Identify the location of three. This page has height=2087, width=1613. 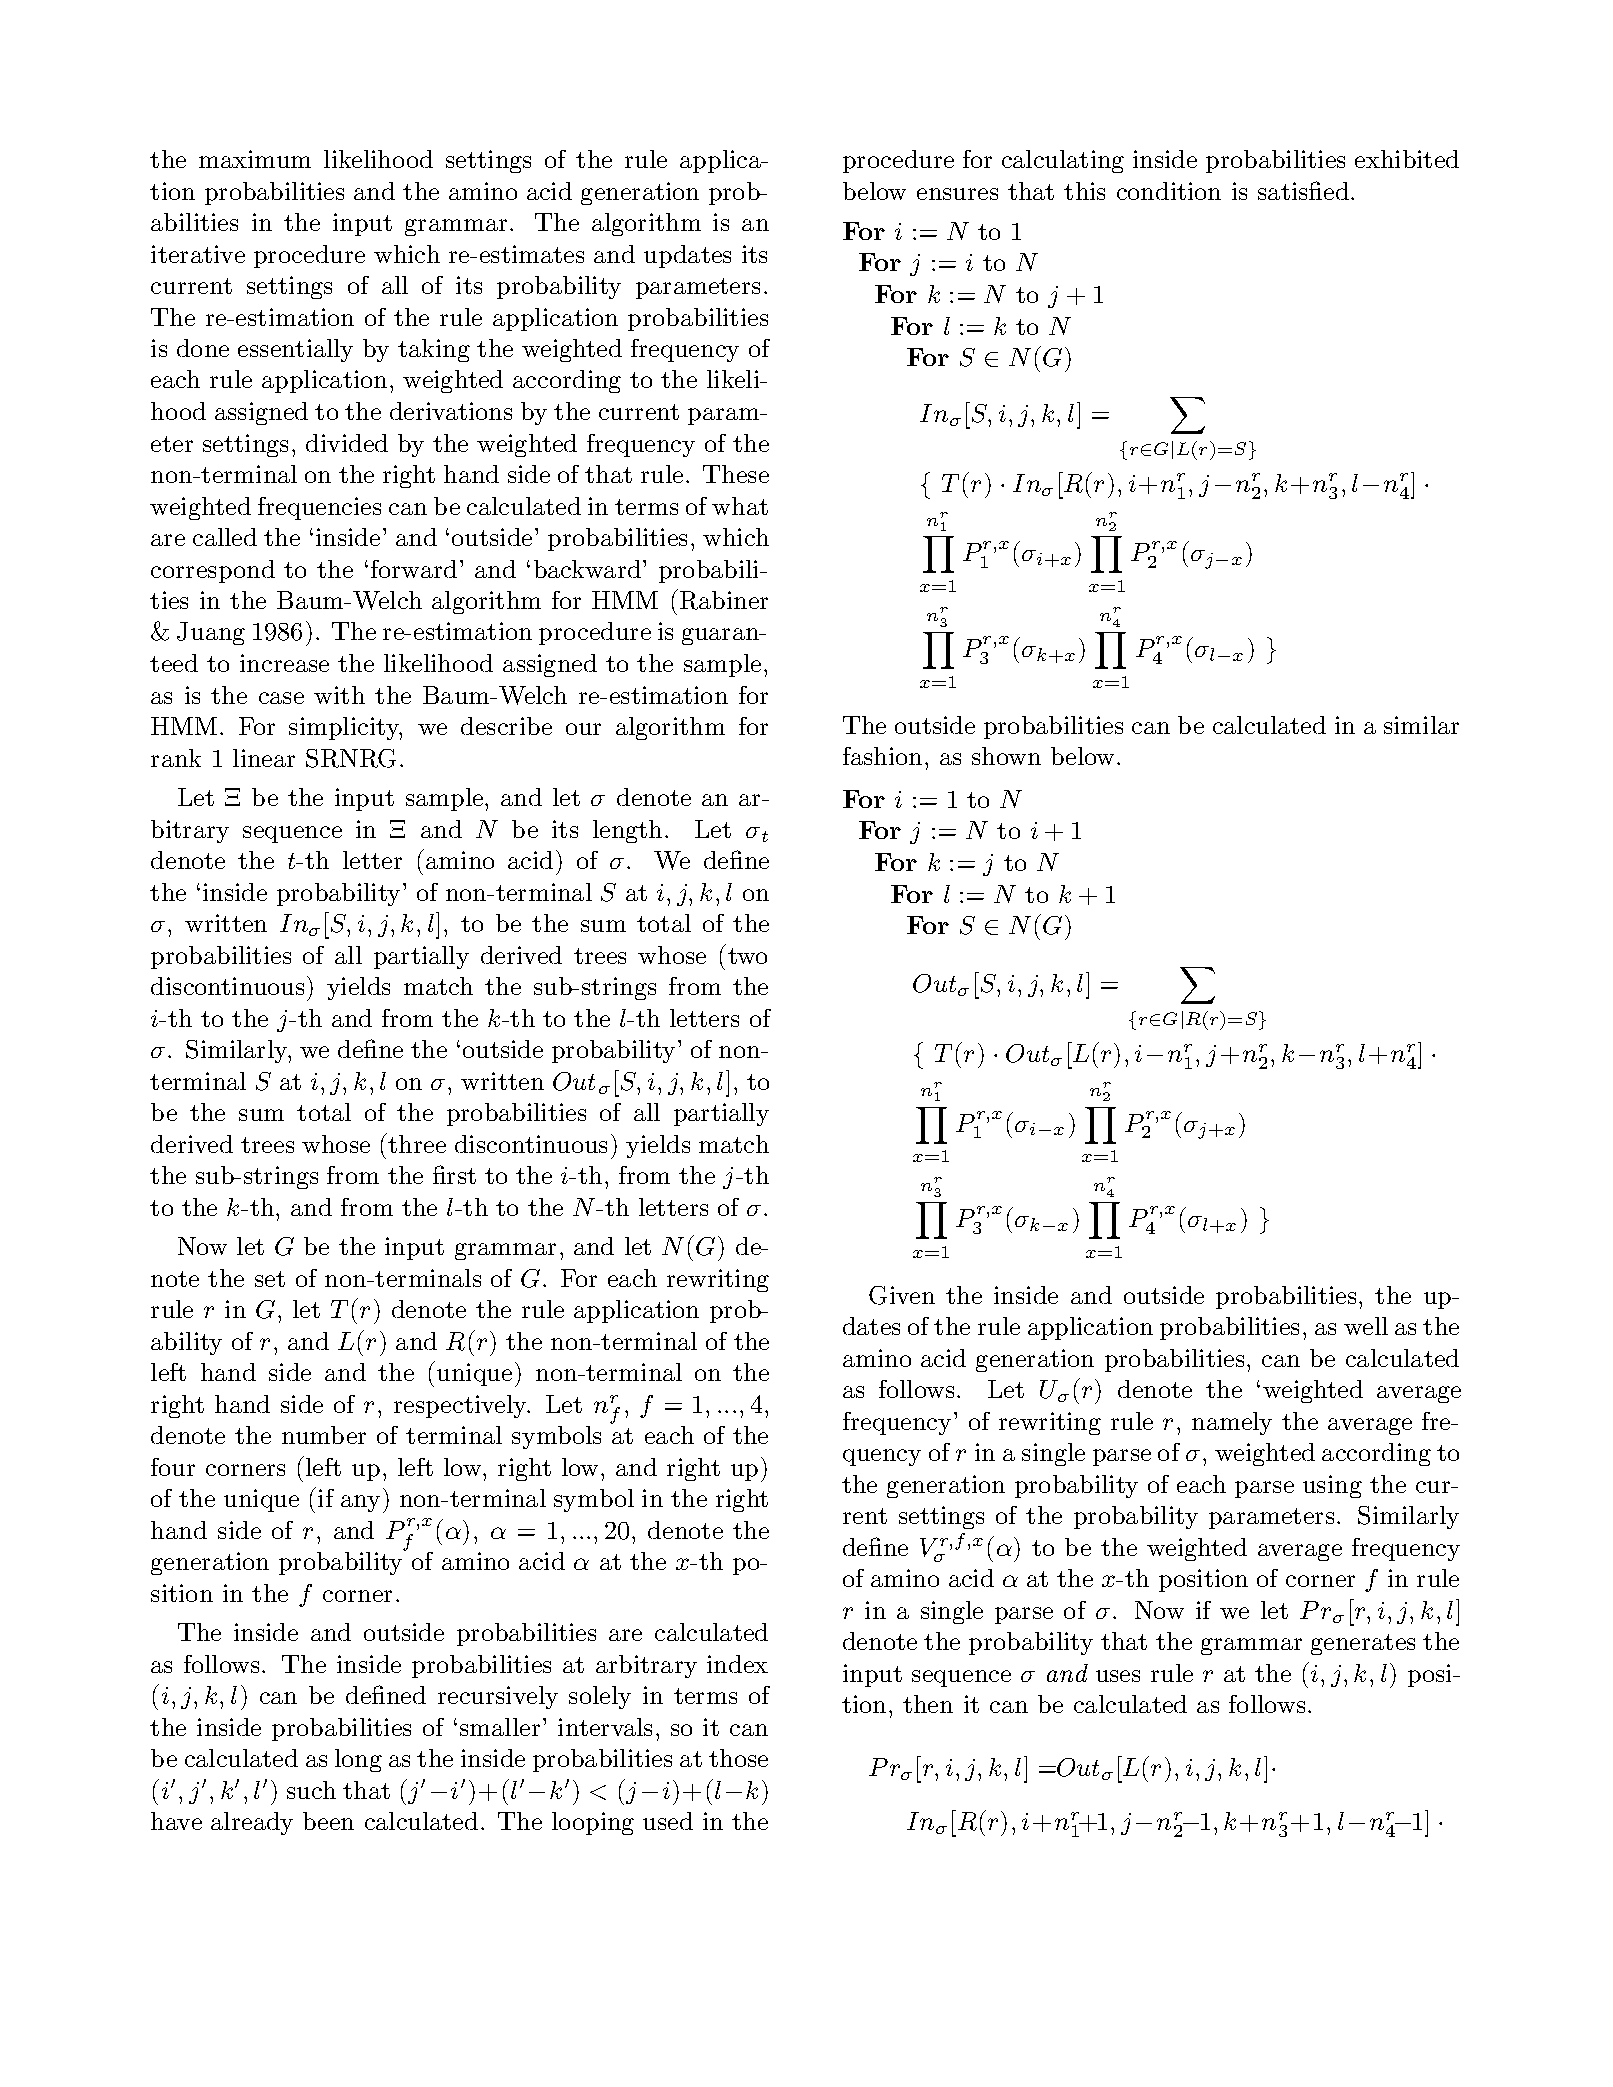
(417, 1144).
